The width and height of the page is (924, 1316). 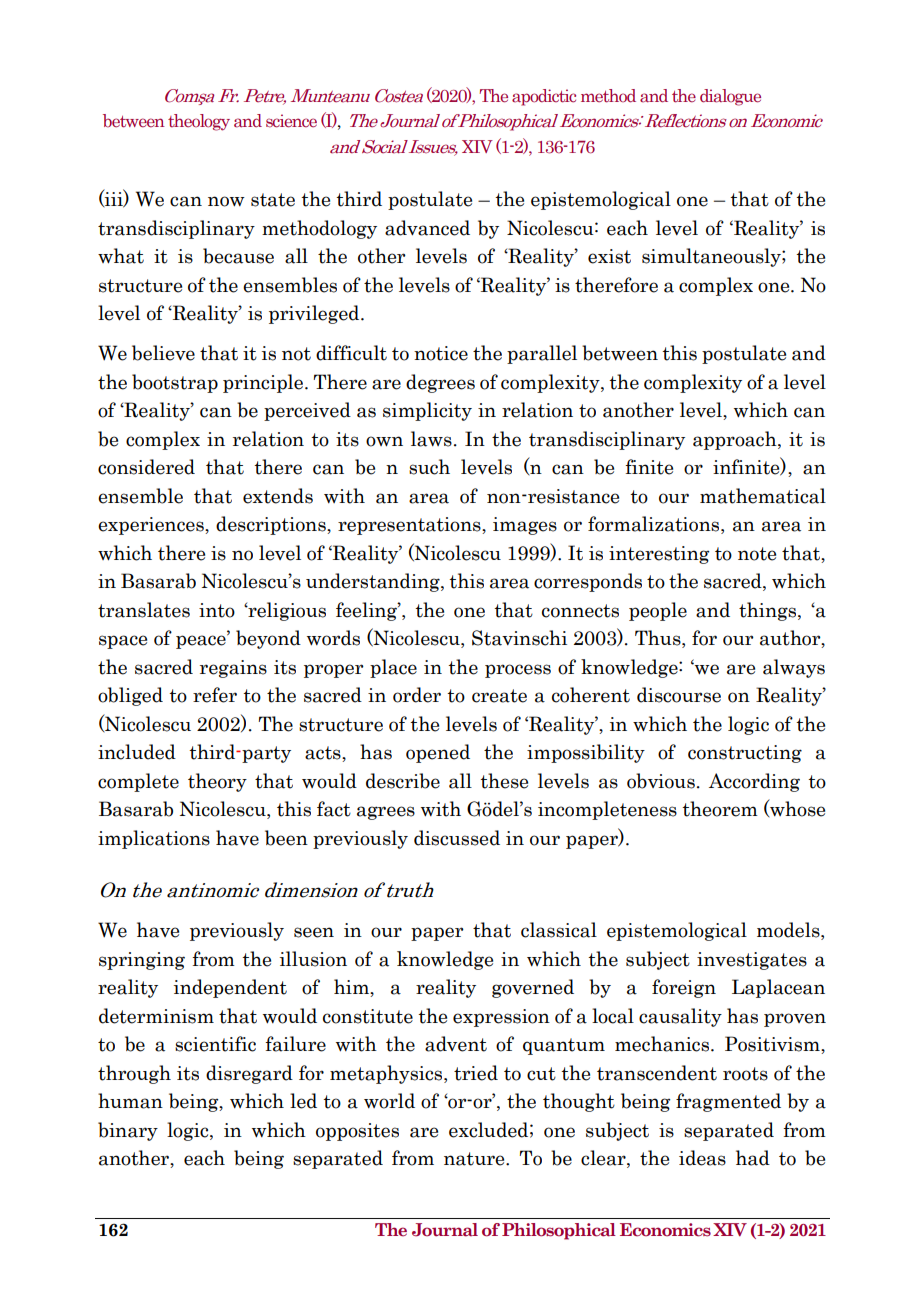 What do you see at coordinates (427, 228) in the page?
I see `advanced` at bounding box center [427, 228].
